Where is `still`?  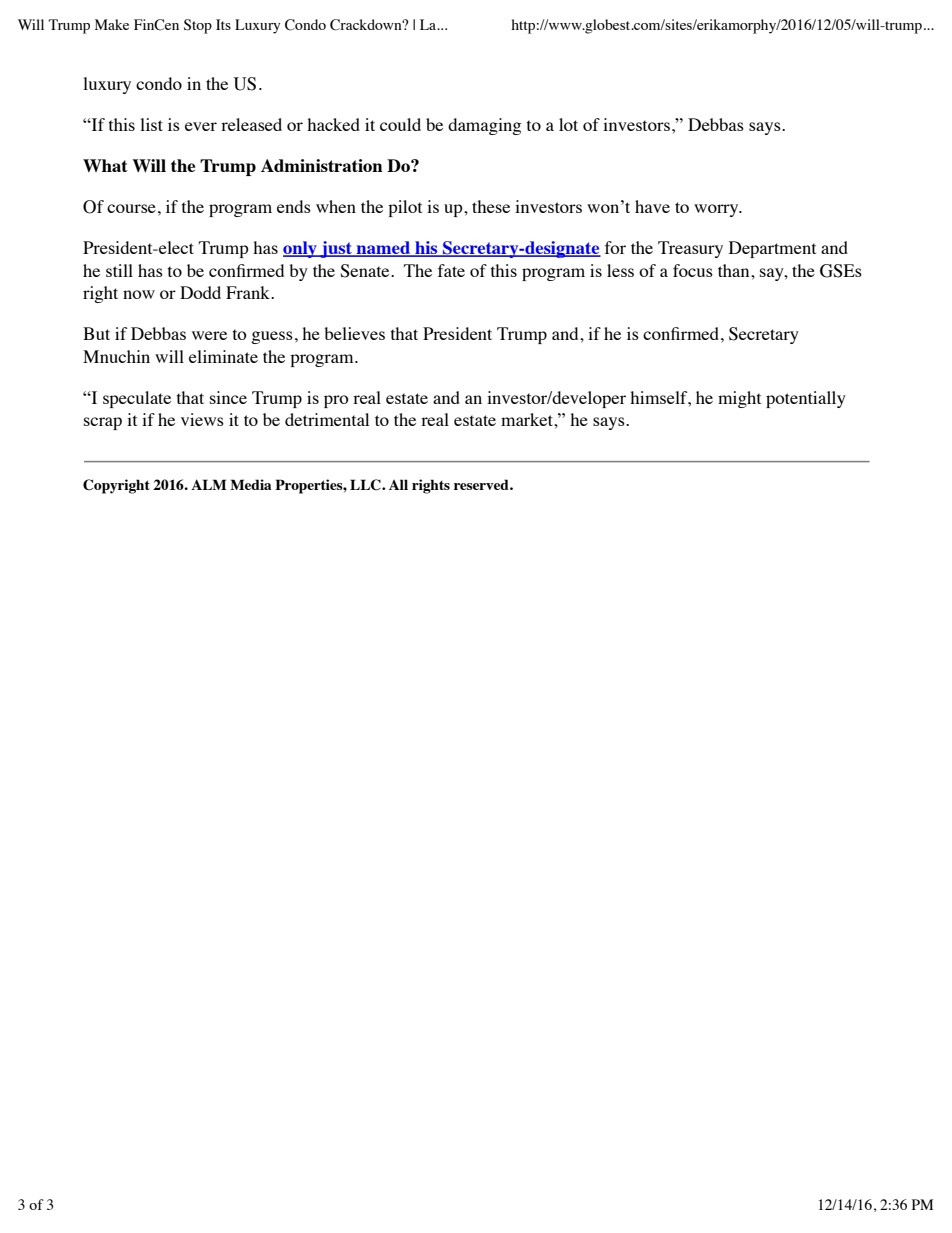
still is located at coordinates (119, 270).
